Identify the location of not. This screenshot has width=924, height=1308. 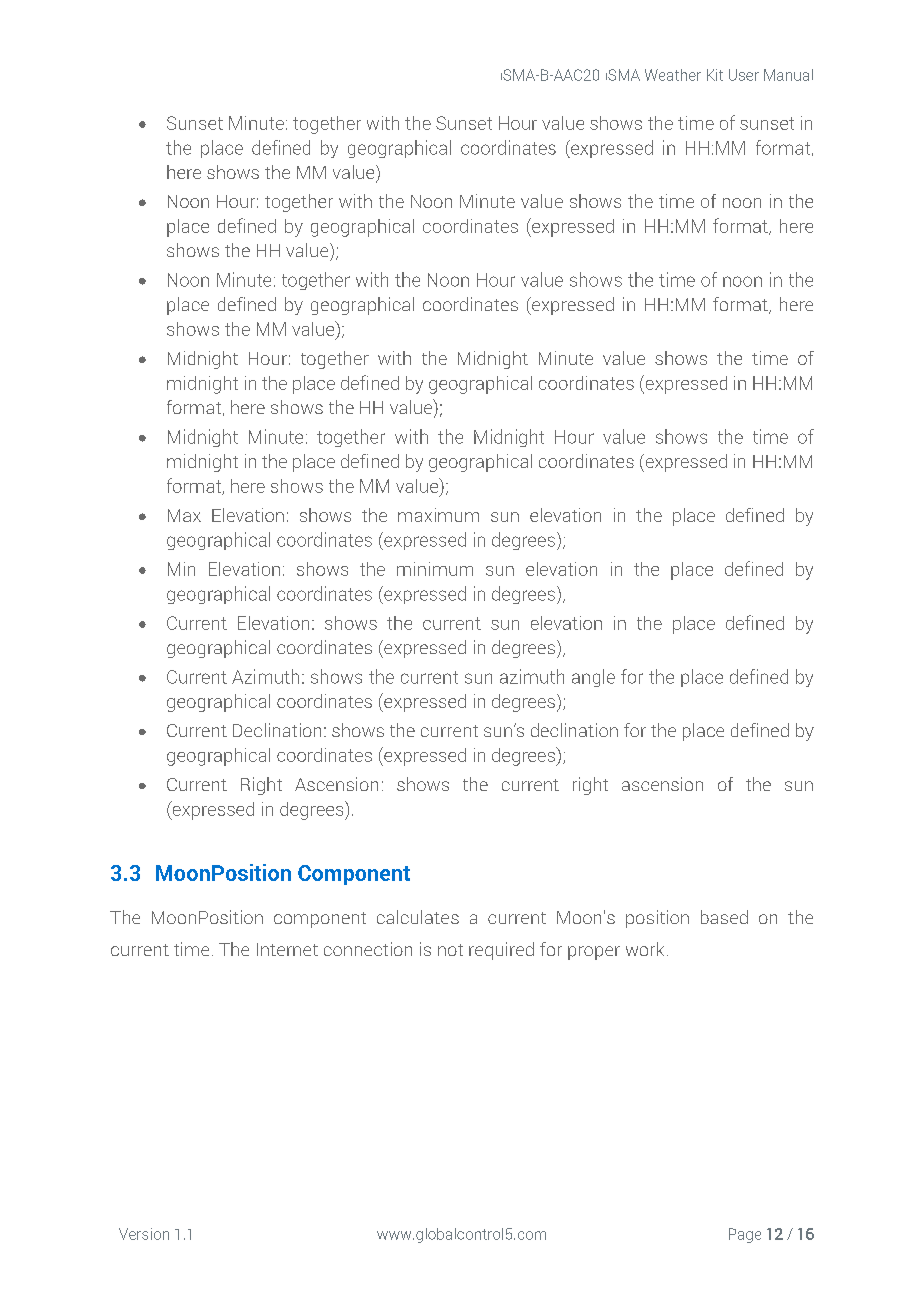
(450, 950).
